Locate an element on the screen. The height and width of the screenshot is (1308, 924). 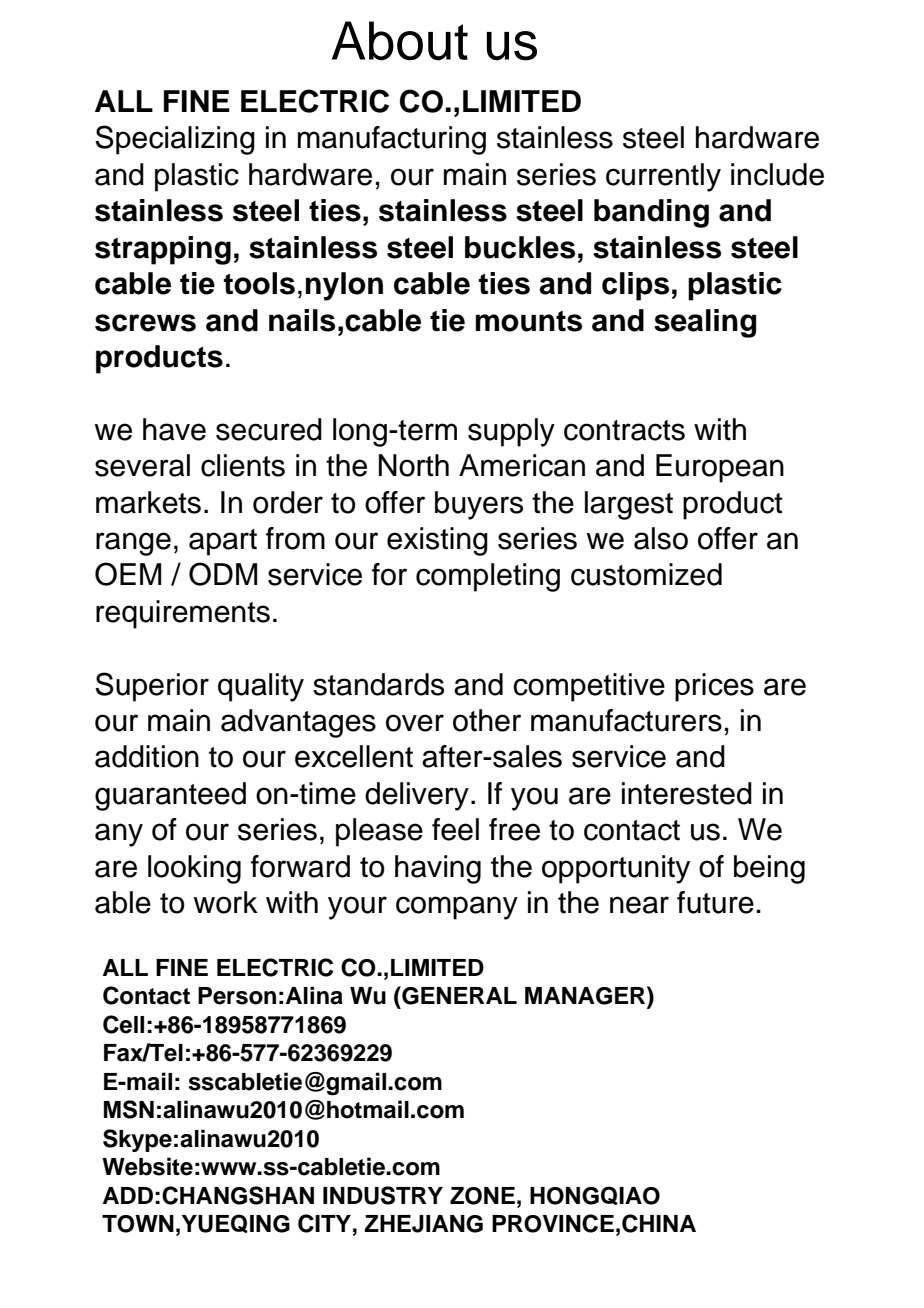
ZONE is located at coordinates (482, 1196).
